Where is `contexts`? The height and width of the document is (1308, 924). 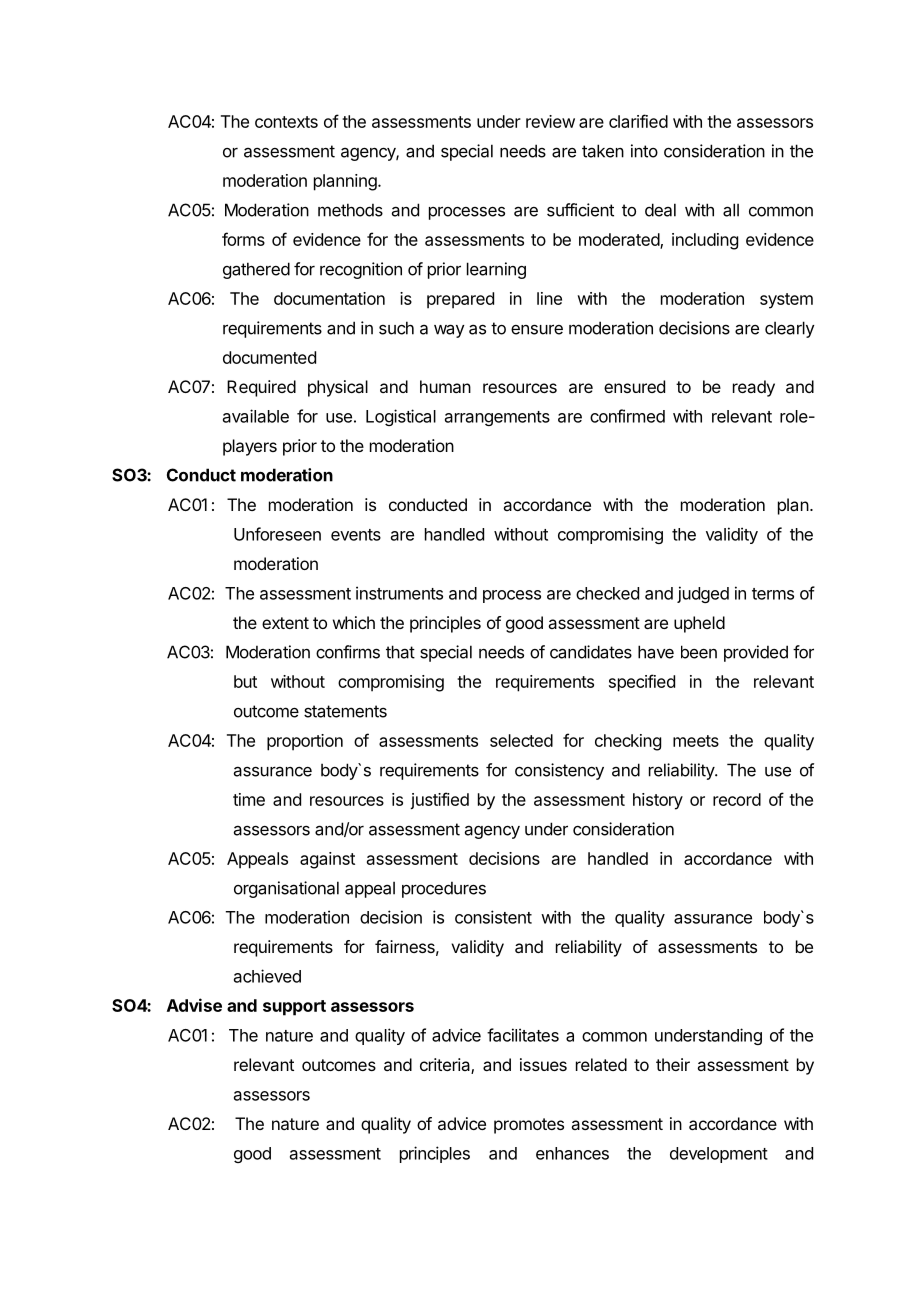 contexts is located at coordinates (286, 122).
